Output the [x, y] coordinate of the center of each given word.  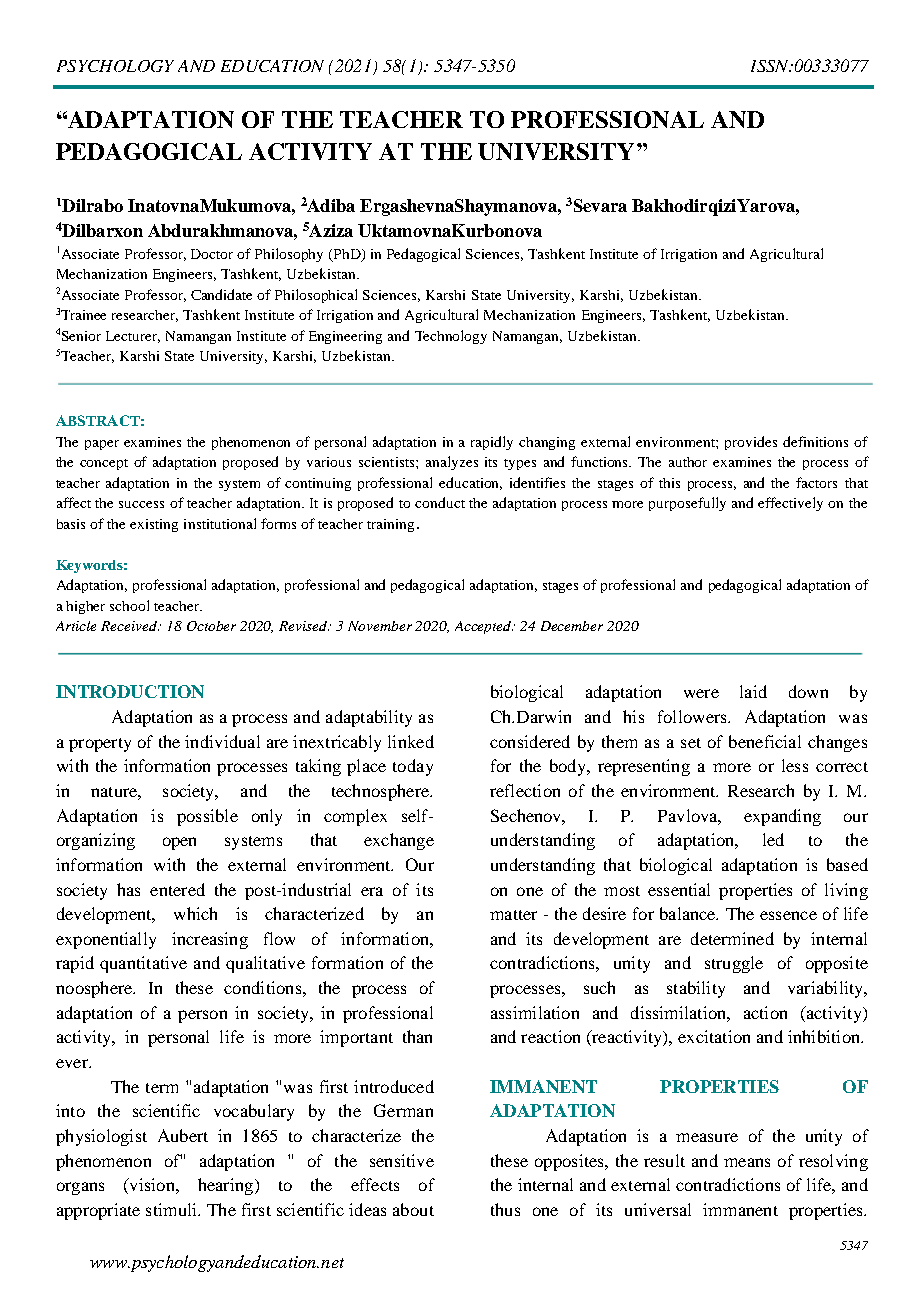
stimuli [172, 1209]
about [413, 1209]
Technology [451, 337]
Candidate [221, 294]
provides [751, 443]
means [747, 1162]
